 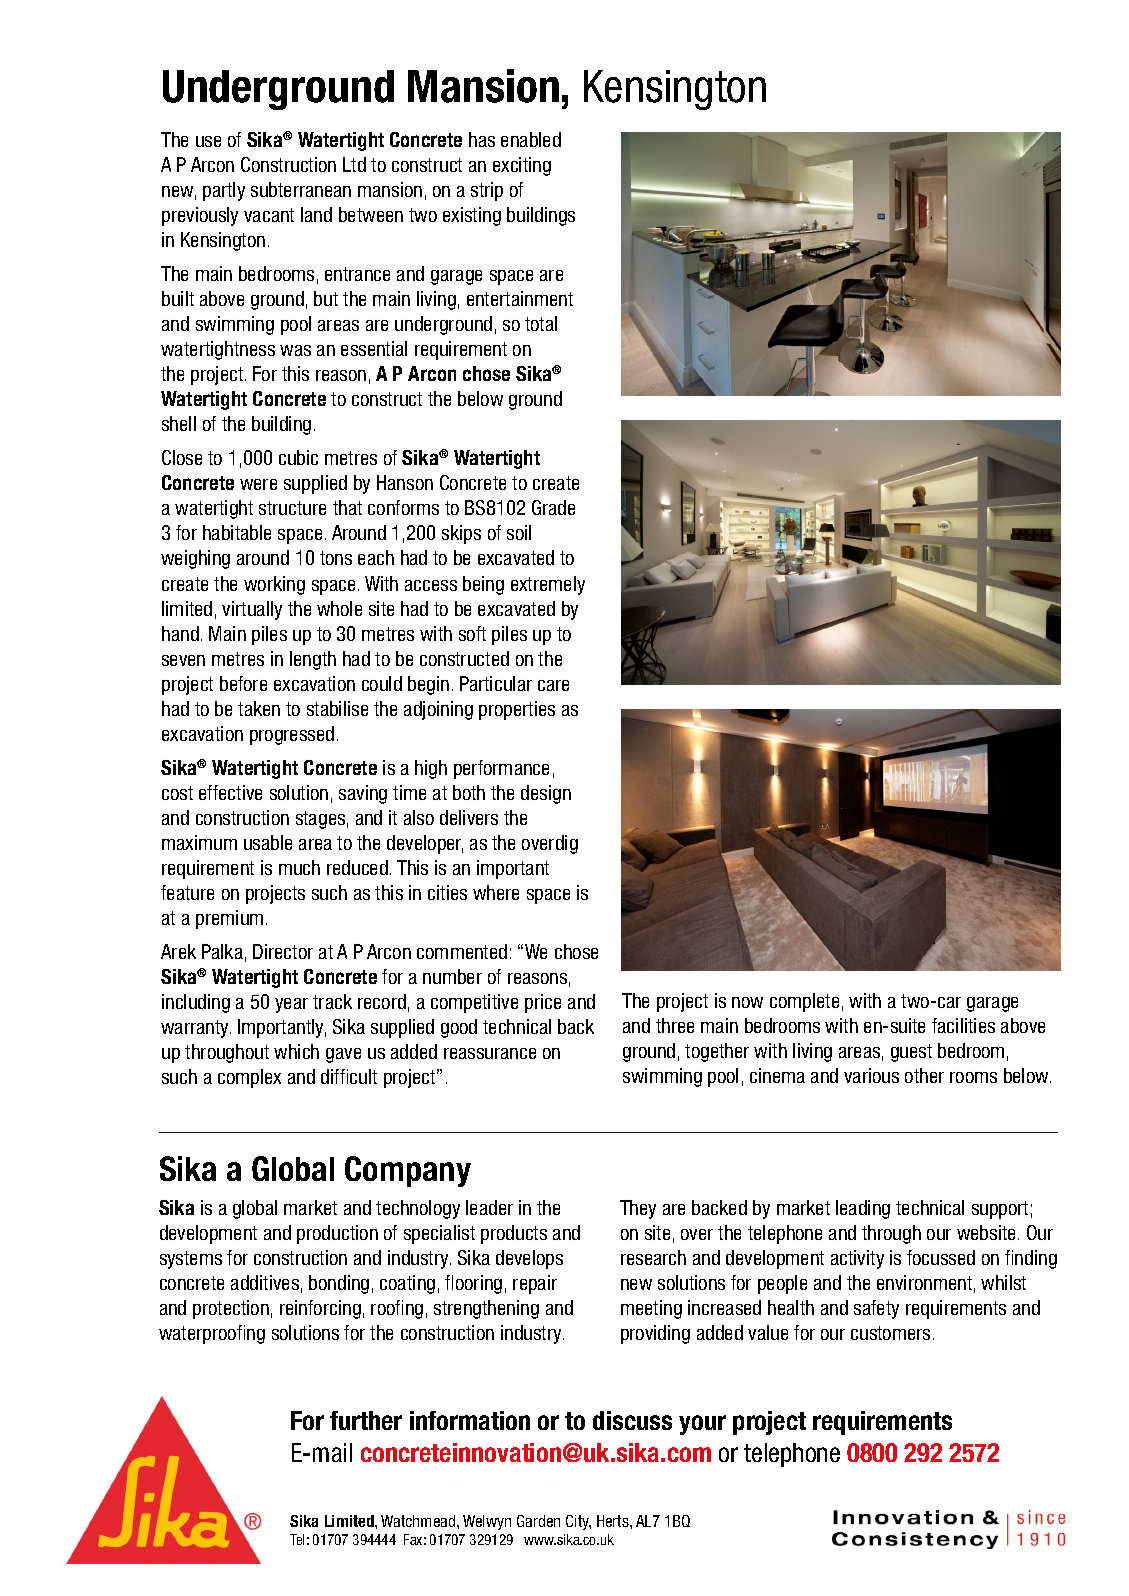 I want to click on facilities, so click(x=963, y=1025).
